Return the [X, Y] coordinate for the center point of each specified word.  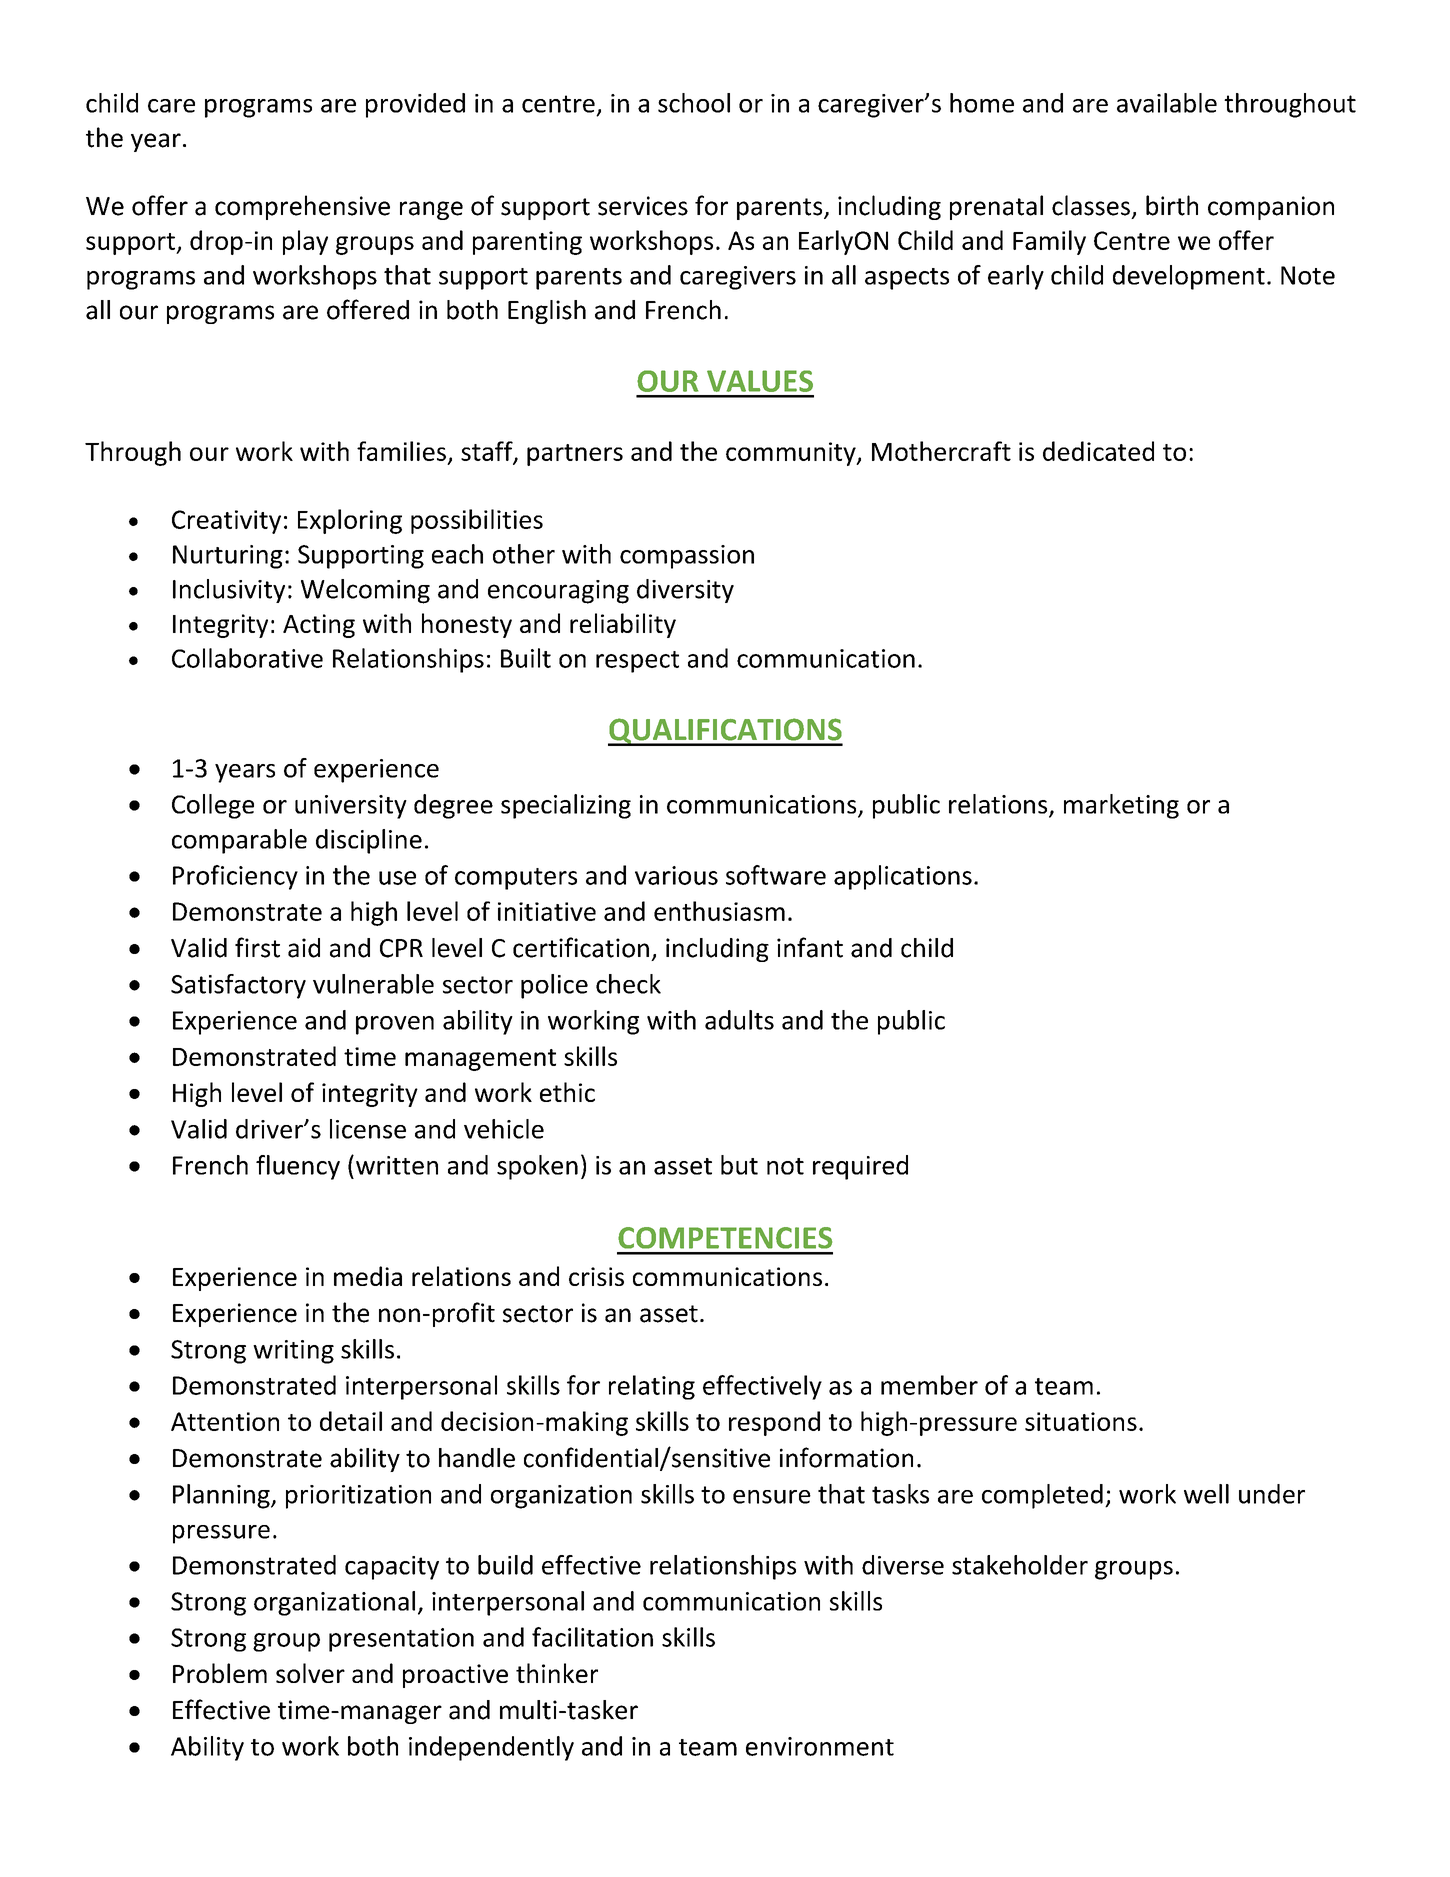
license [368, 1129]
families [401, 451]
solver [310, 1673]
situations [1081, 1421]
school [694, 103]
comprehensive [302, 207]
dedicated [1098, 451]
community [792, 454]
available [1167, 103]
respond [774, 1423]
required [860, 1167]
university [351, 807]
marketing [1121, 806]
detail [351, 1421]
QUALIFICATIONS [725, 732]
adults [739, 1020]
